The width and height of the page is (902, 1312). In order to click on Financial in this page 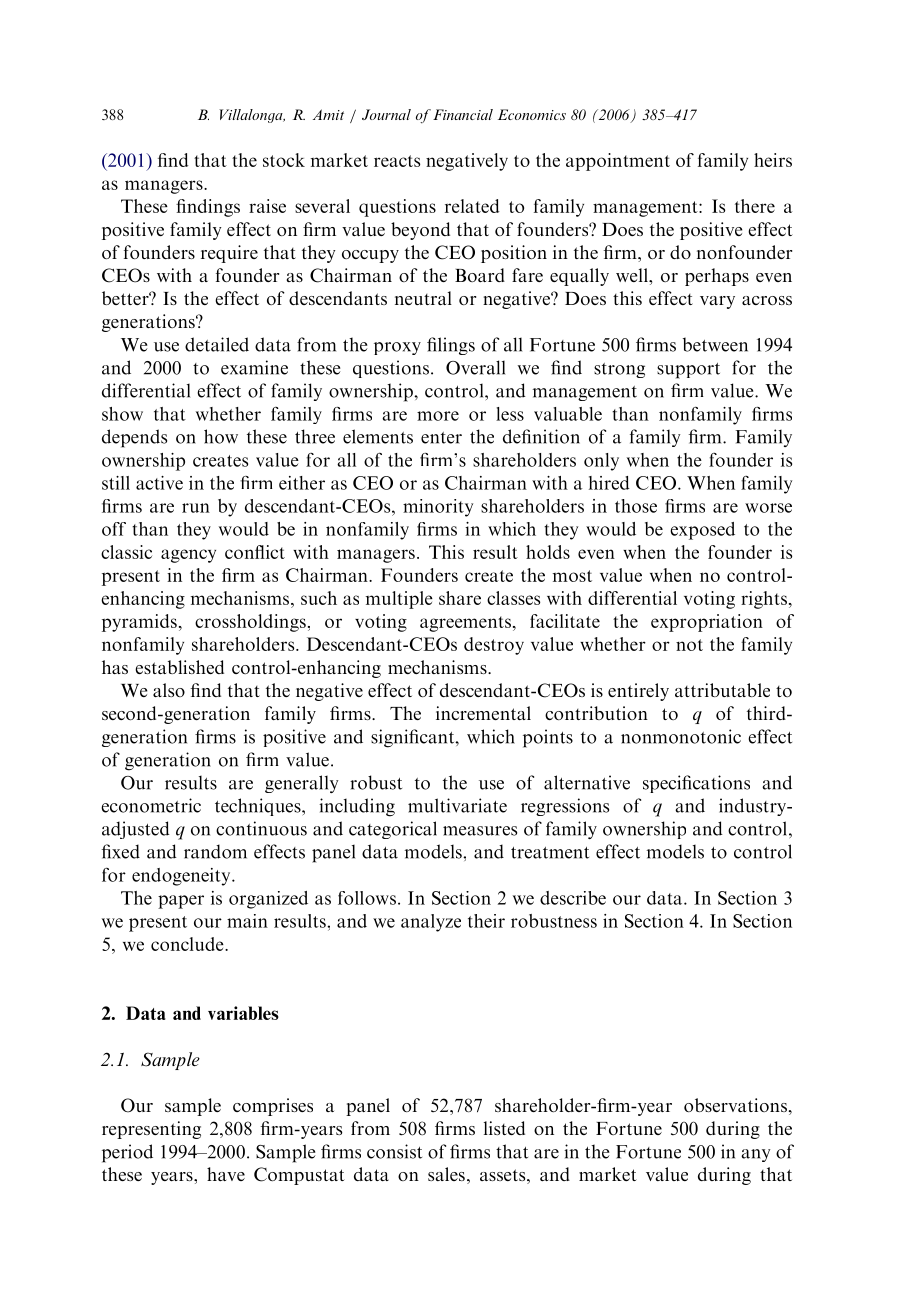, I will do `click(463, 114)`.
